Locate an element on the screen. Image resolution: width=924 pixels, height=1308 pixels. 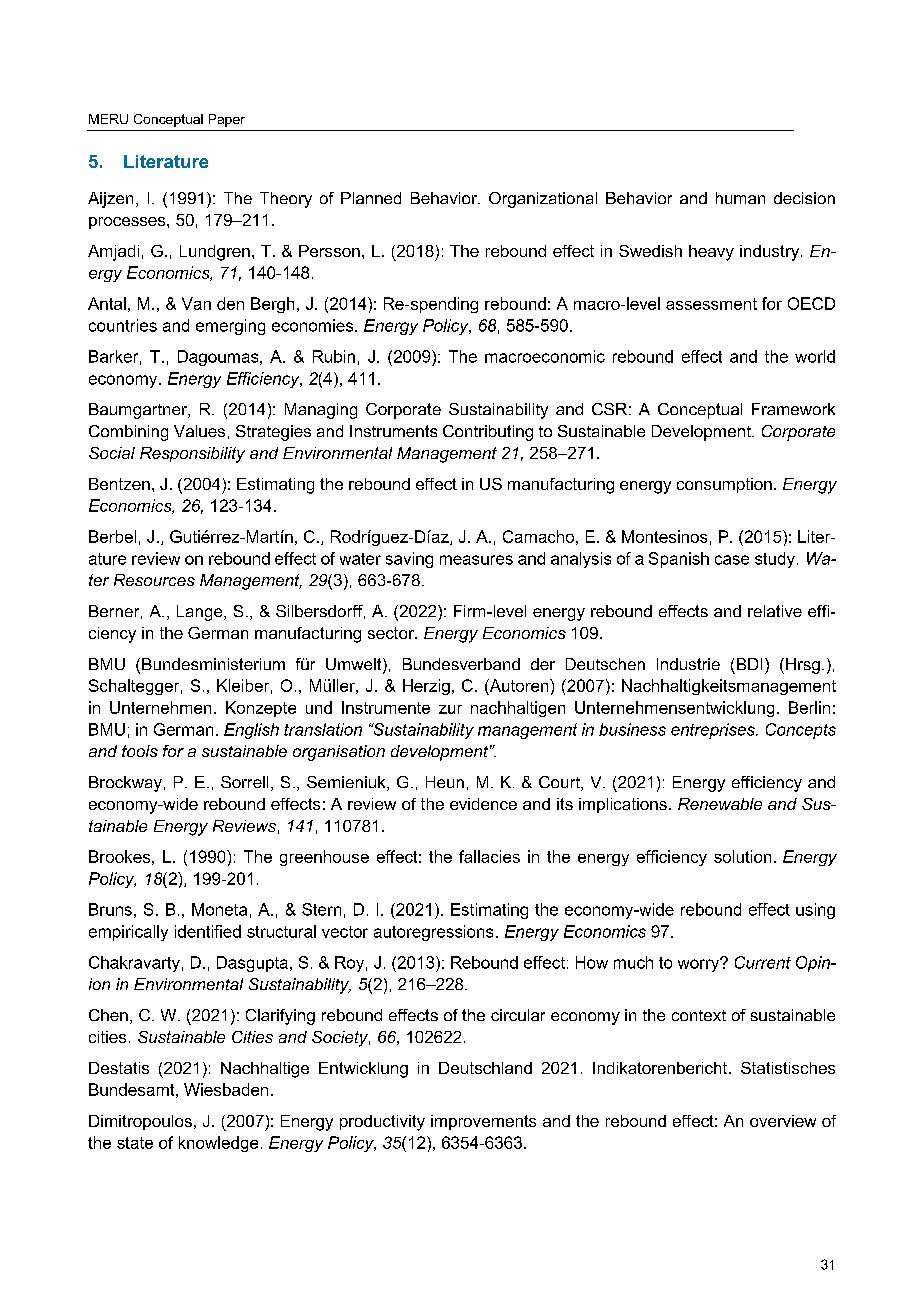
improvements is located at coordinates (483, 1122).
